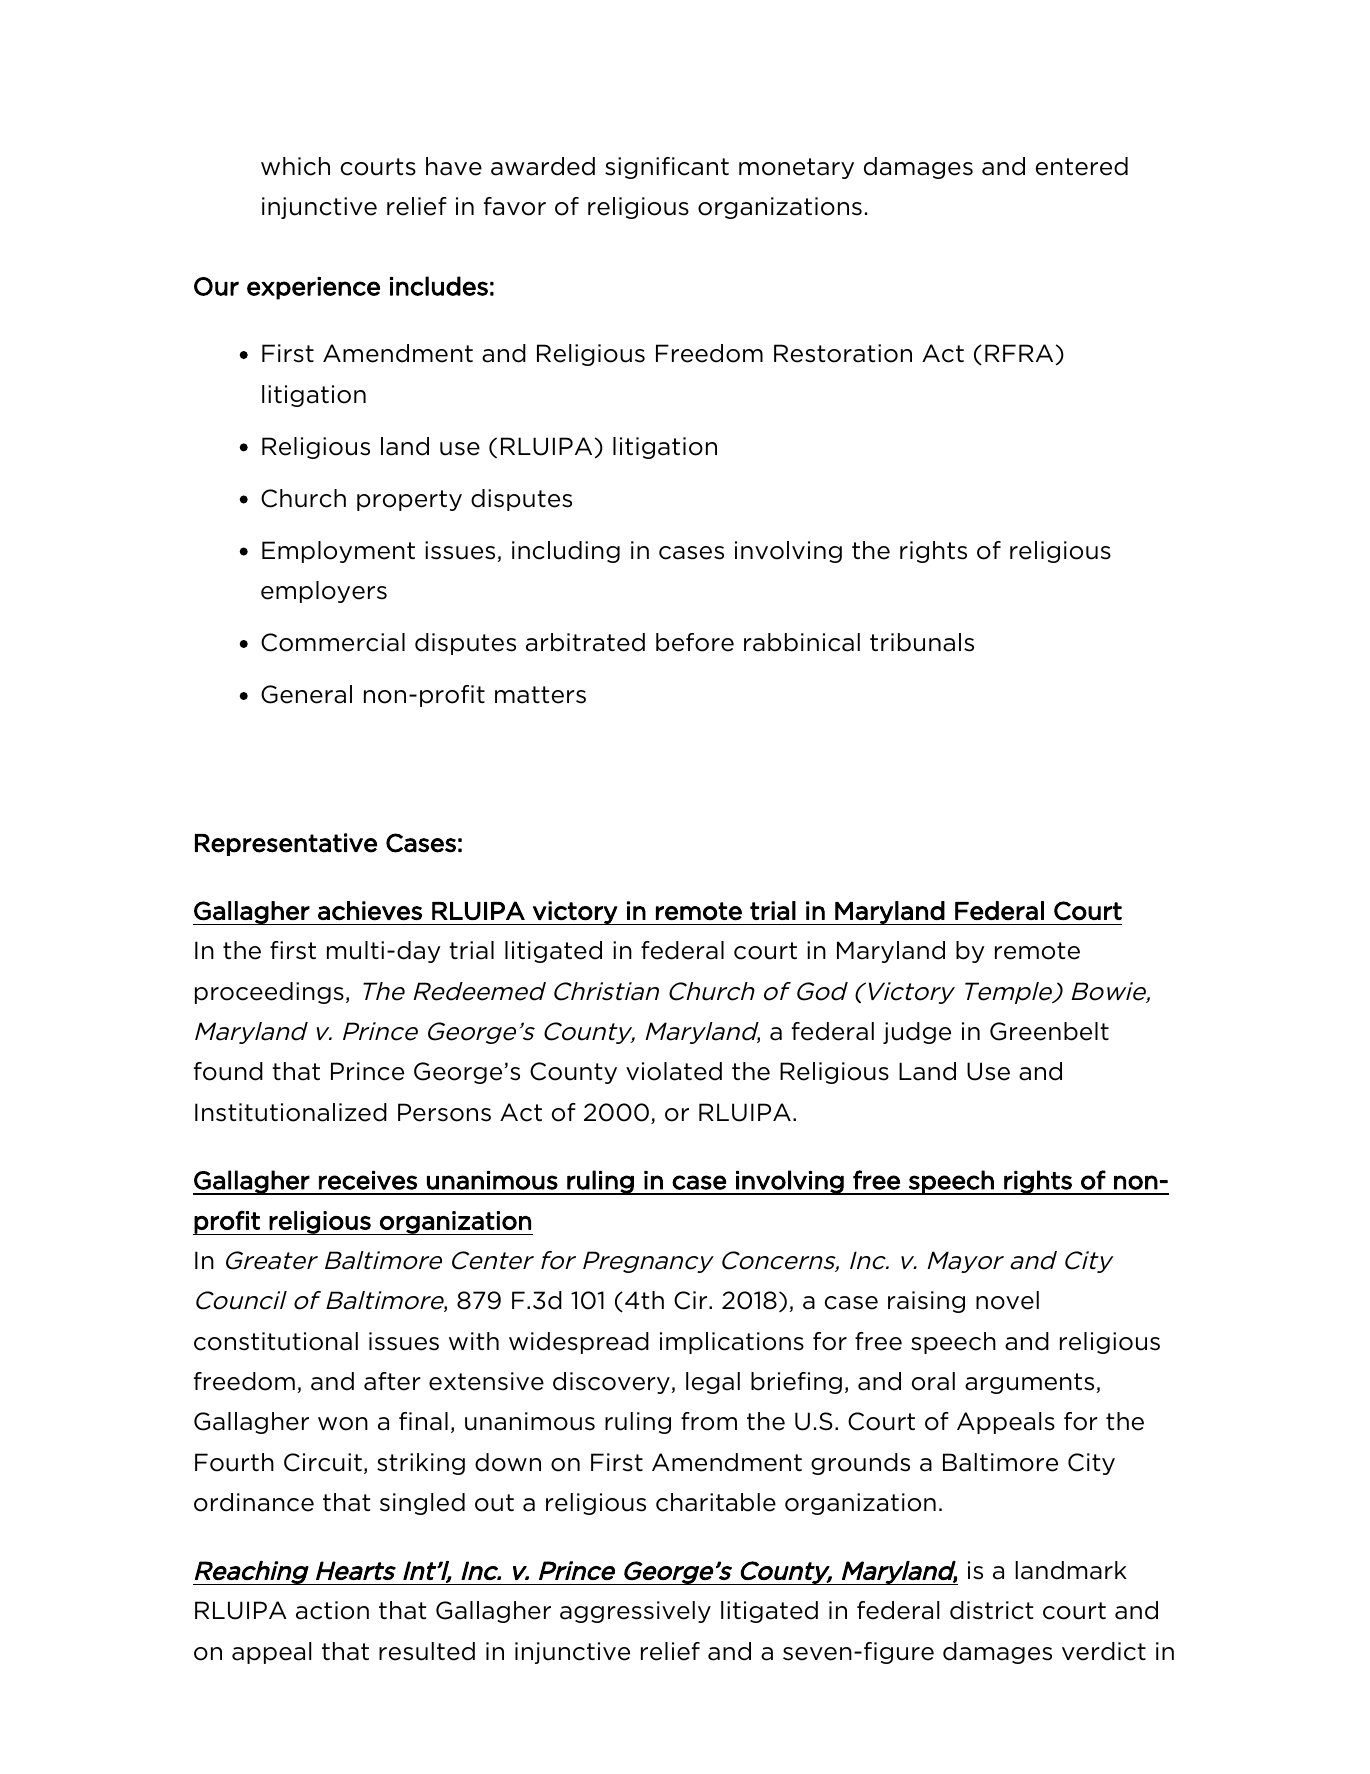 This image has height=1774, width=1370. I want to click on violated, so click(674, 1071).
